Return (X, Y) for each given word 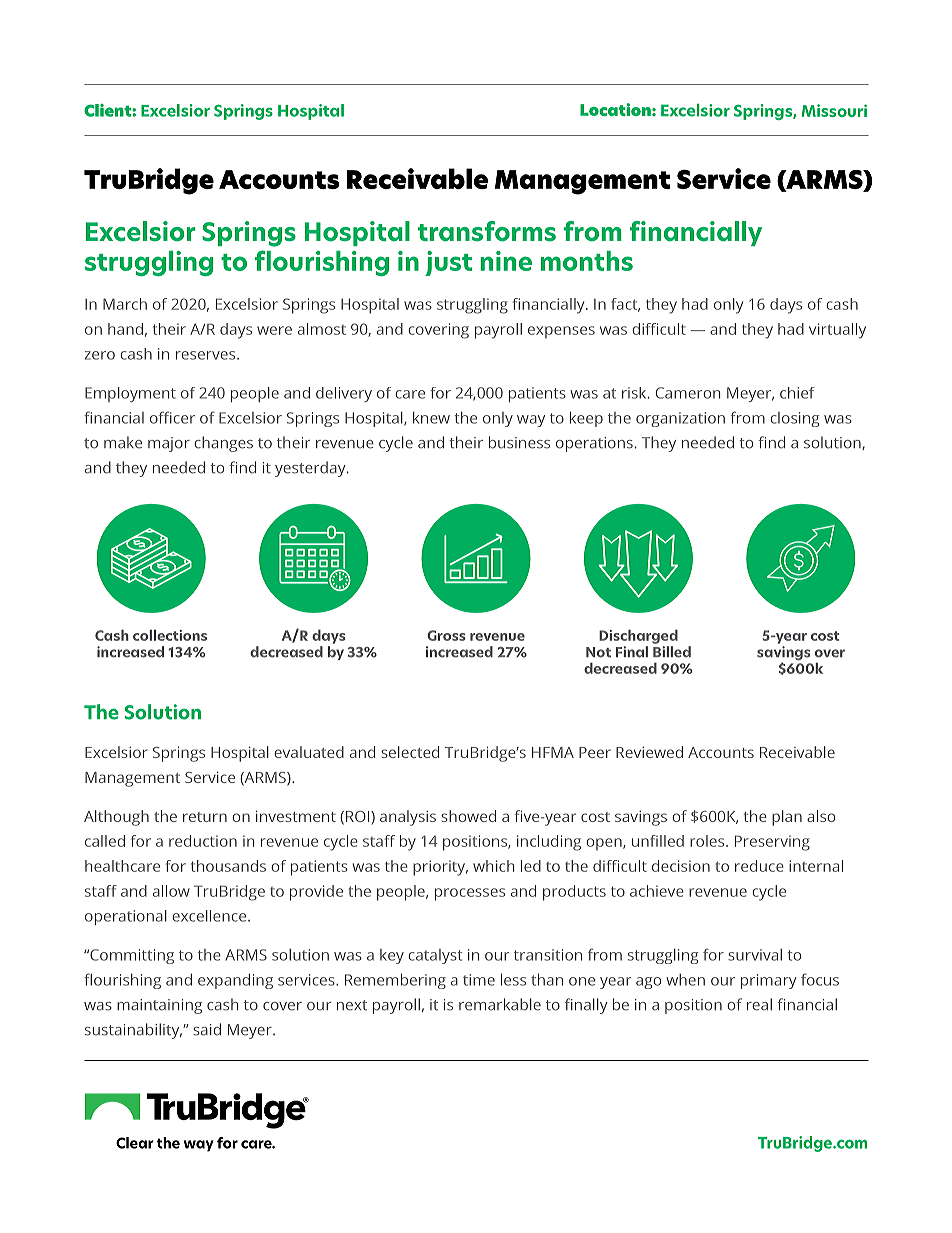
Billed (672, 652)
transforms (487, 231)
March (125, 304)
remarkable (500, 1004)
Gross (446, 635)
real (759, 1004)
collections (170, 635)
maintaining (159, 1006)
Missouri (834, 110)
